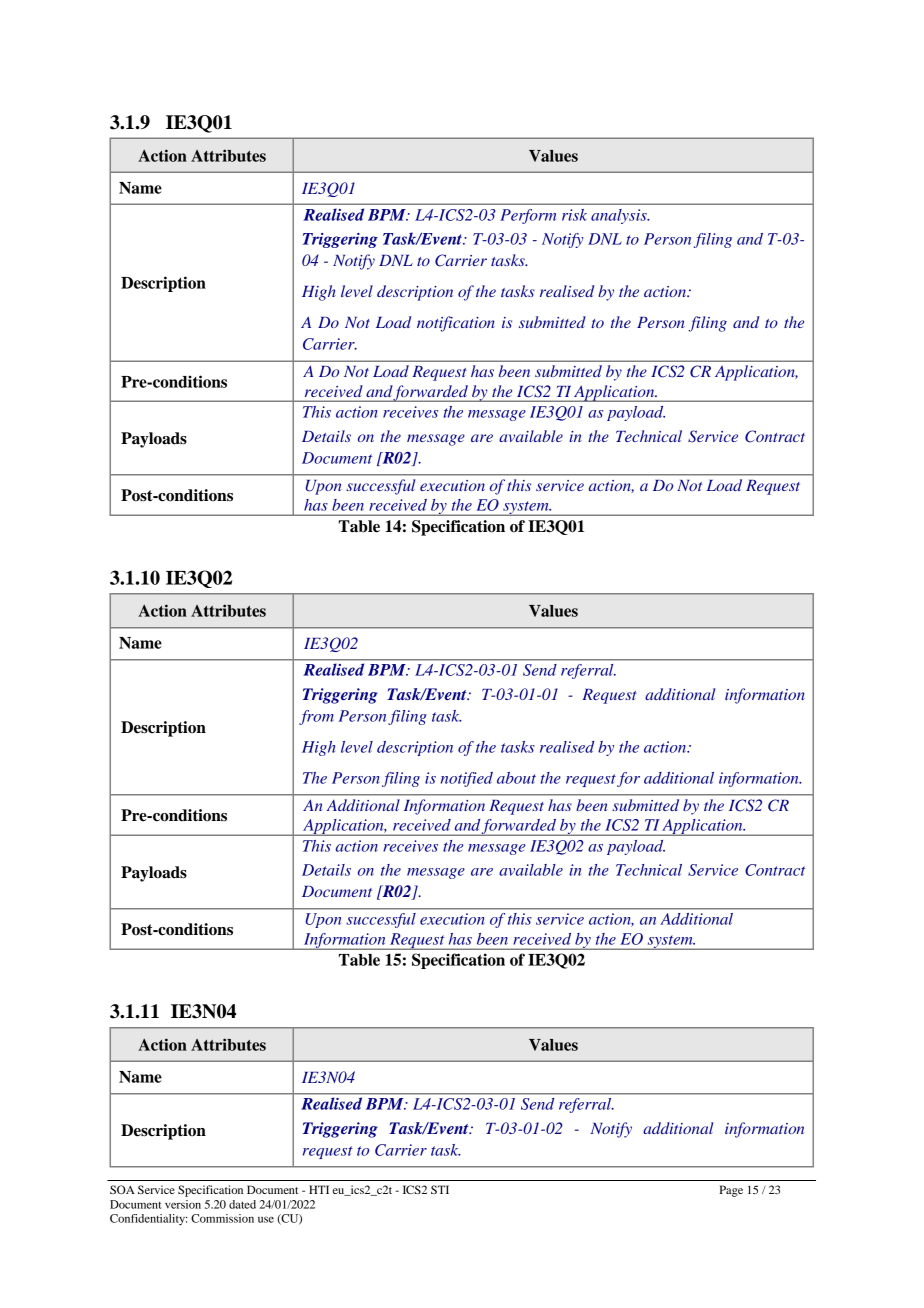 The height and width of the page is (1308, 924). I want to click on from, so click(316, 717).
